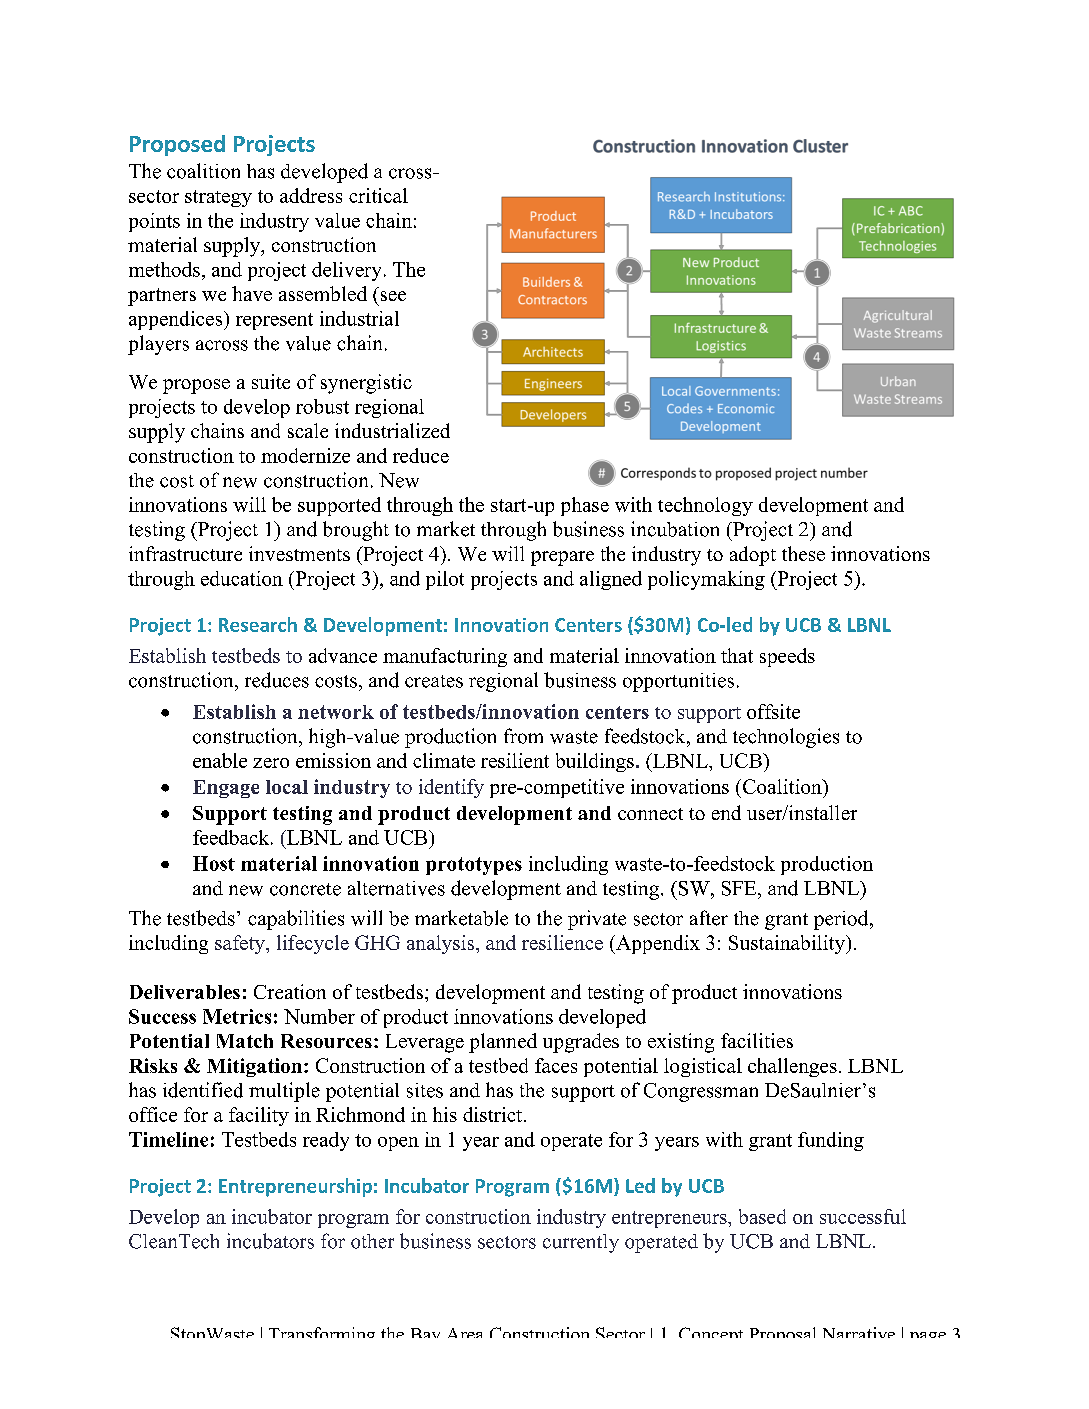 Image resolution: width=1089 pixels, height=1409 pixels. Describe the element at coordinates (705, 506) in the page. I see `technology` at that location.
